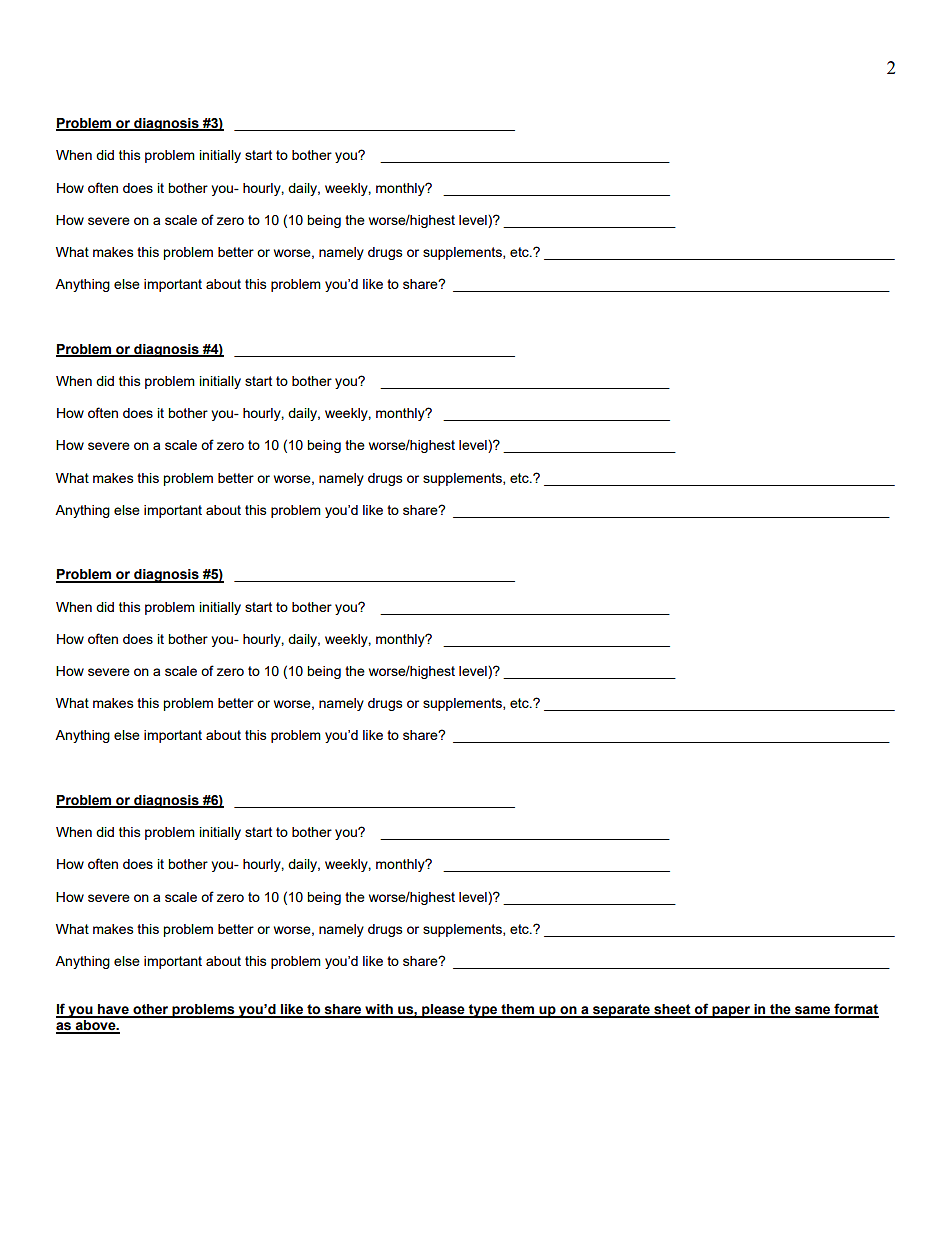  Describe the element at coordinates (813, 1011) in the screenshot. I see `same` at that location.
